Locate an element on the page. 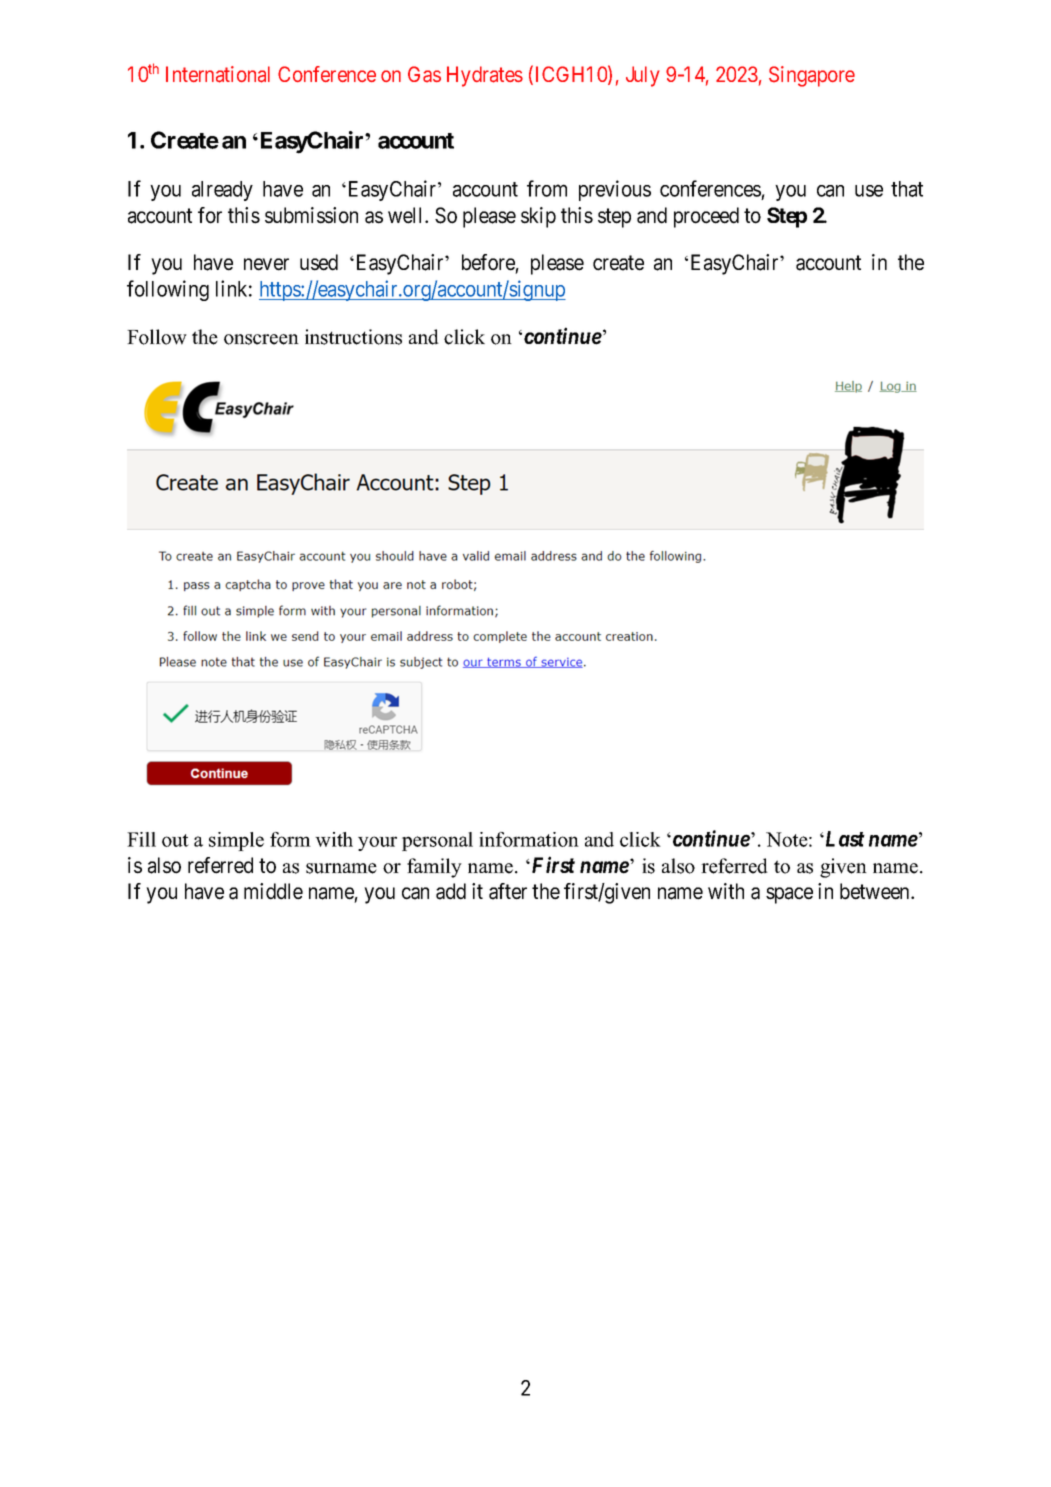  middle is located at coordinates (273, 891).
